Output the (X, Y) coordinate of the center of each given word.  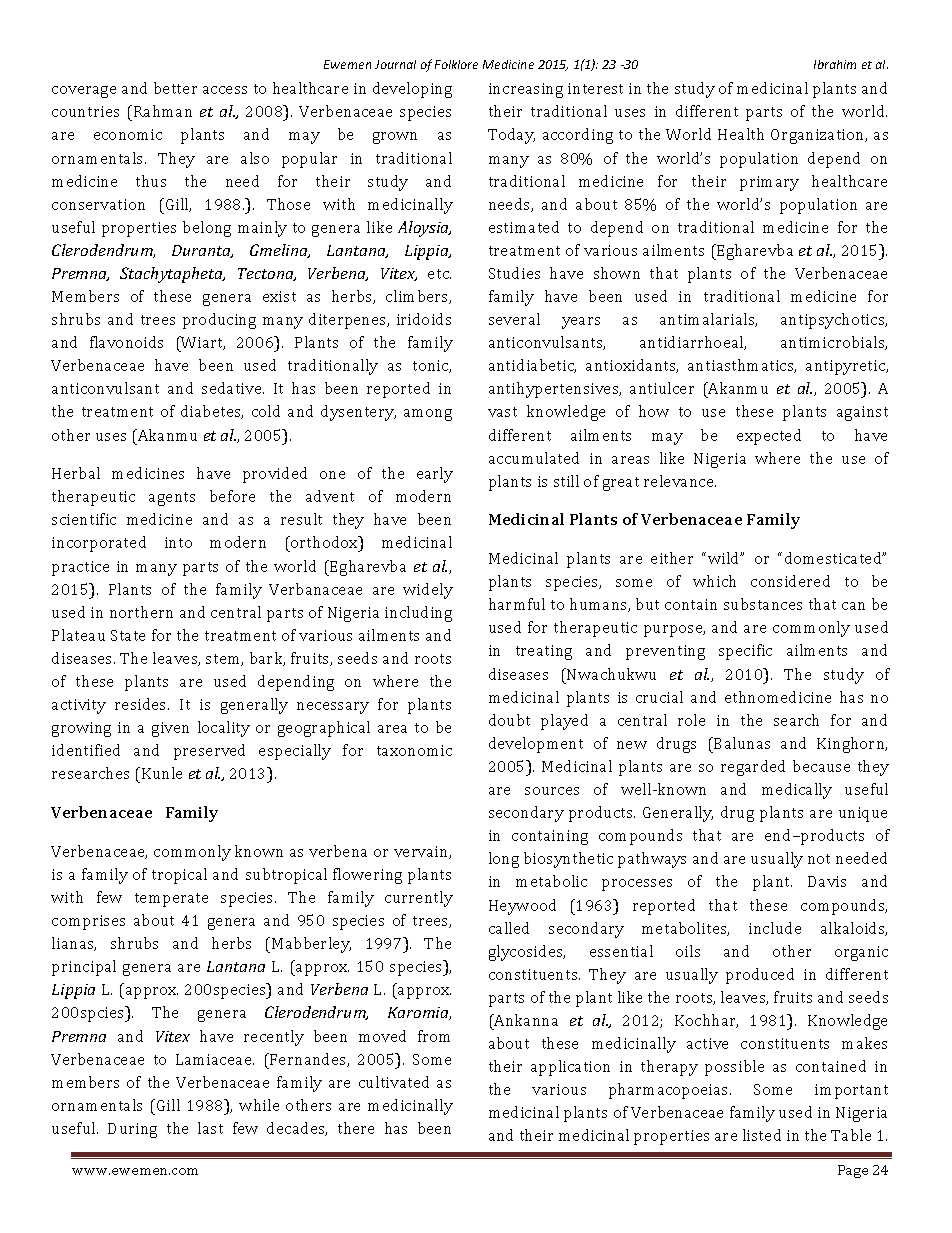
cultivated (394, 1082)
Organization (819, 136)
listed (762, 1135)
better (175, 88)
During (132, 1130)
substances (763, 604)
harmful (517, 604)
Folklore (456, 64)
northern (141, 612)
